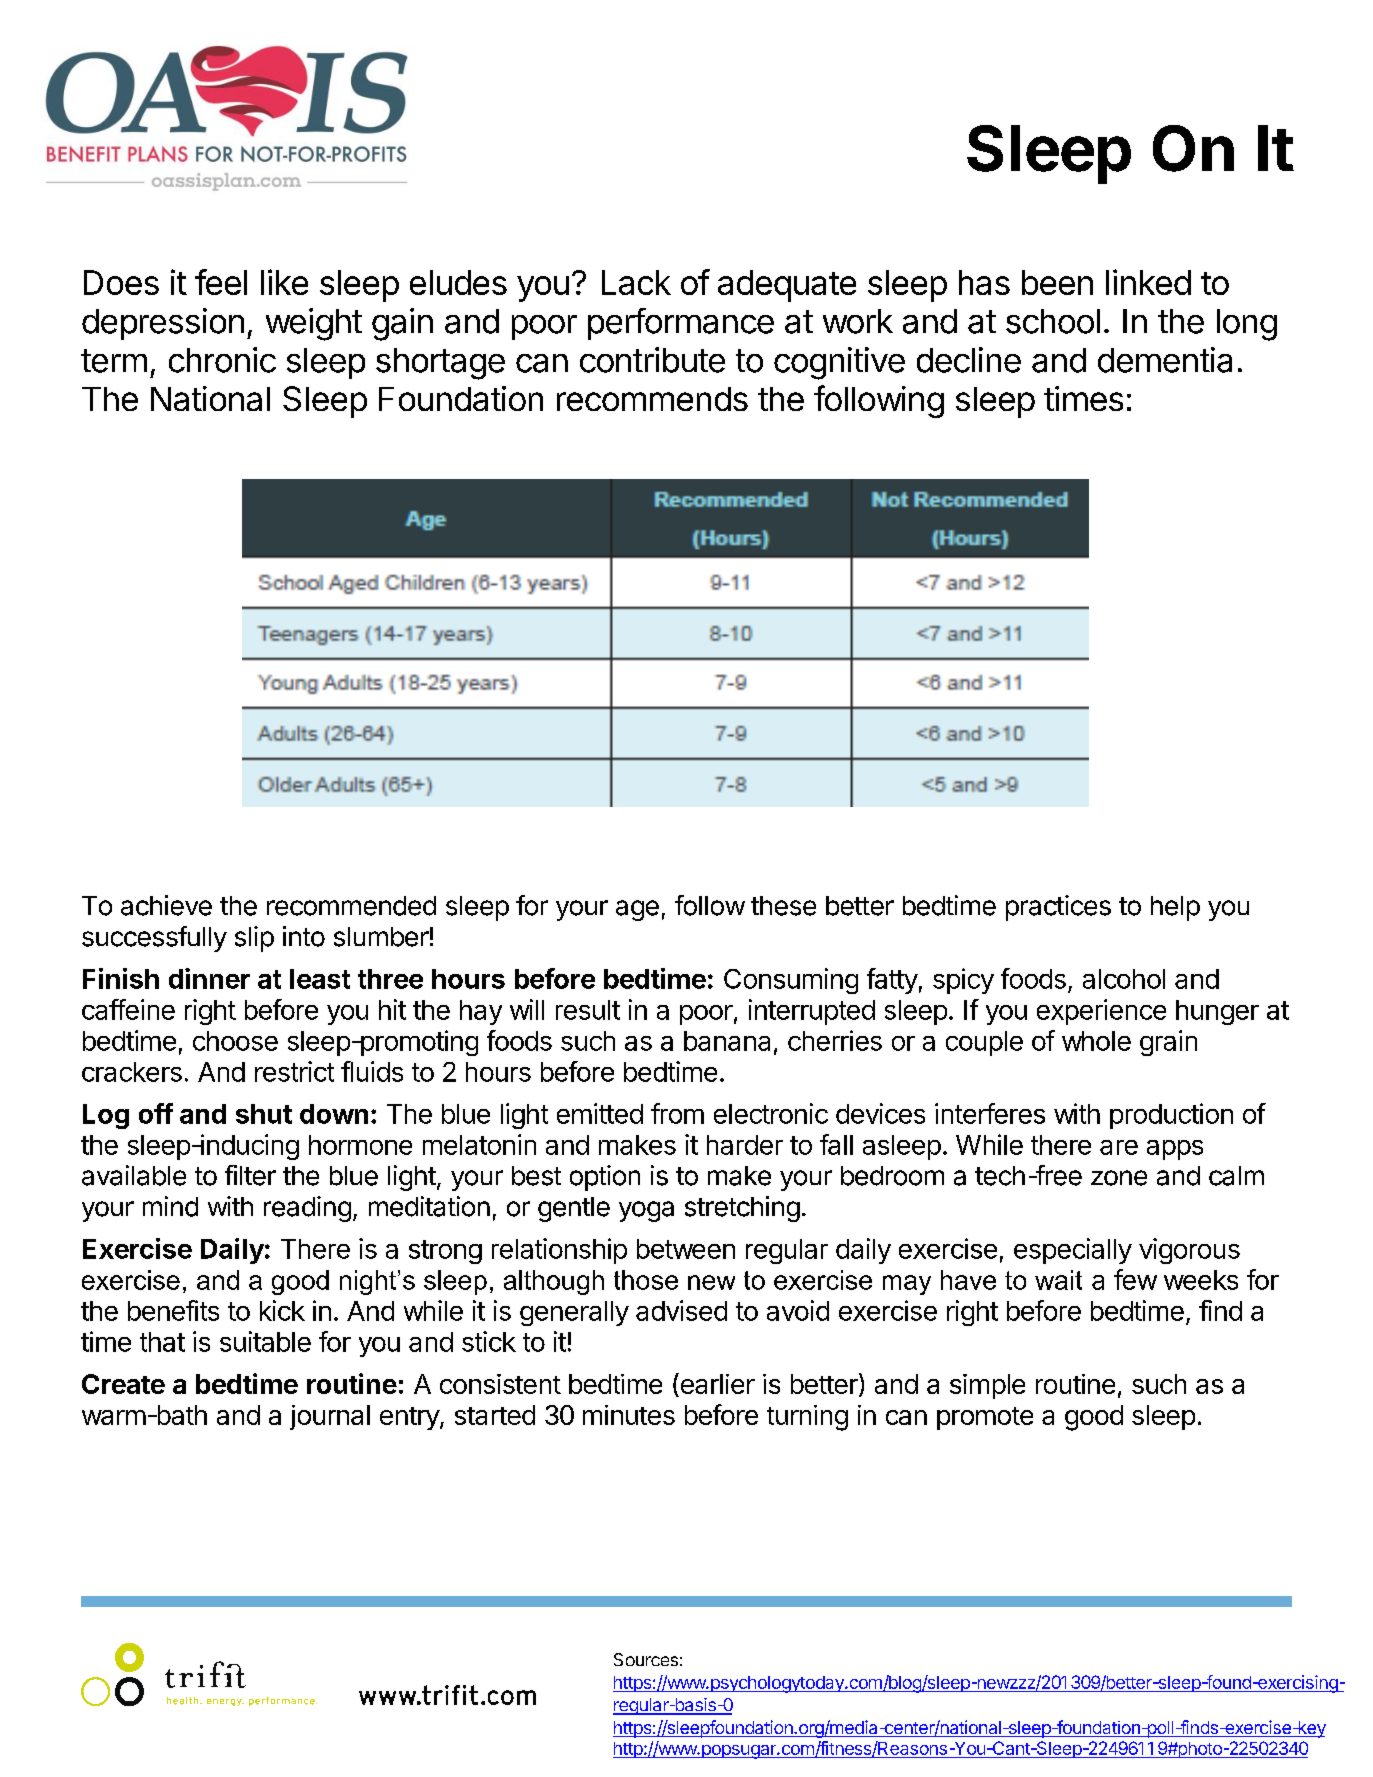  I want to click on alcohol, so click(1124, 979).
